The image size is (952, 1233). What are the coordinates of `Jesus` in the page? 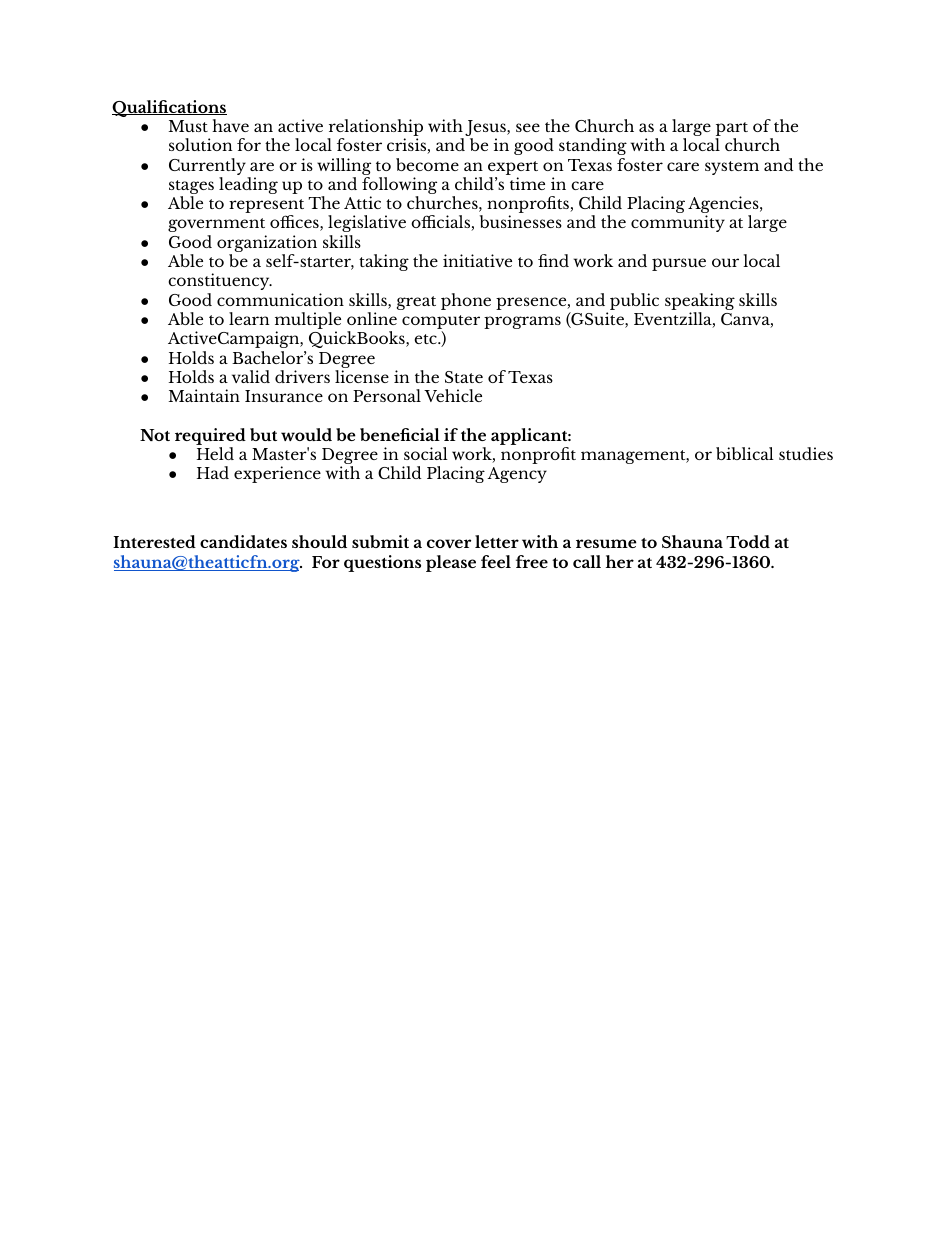 It's located at (486, 129).
